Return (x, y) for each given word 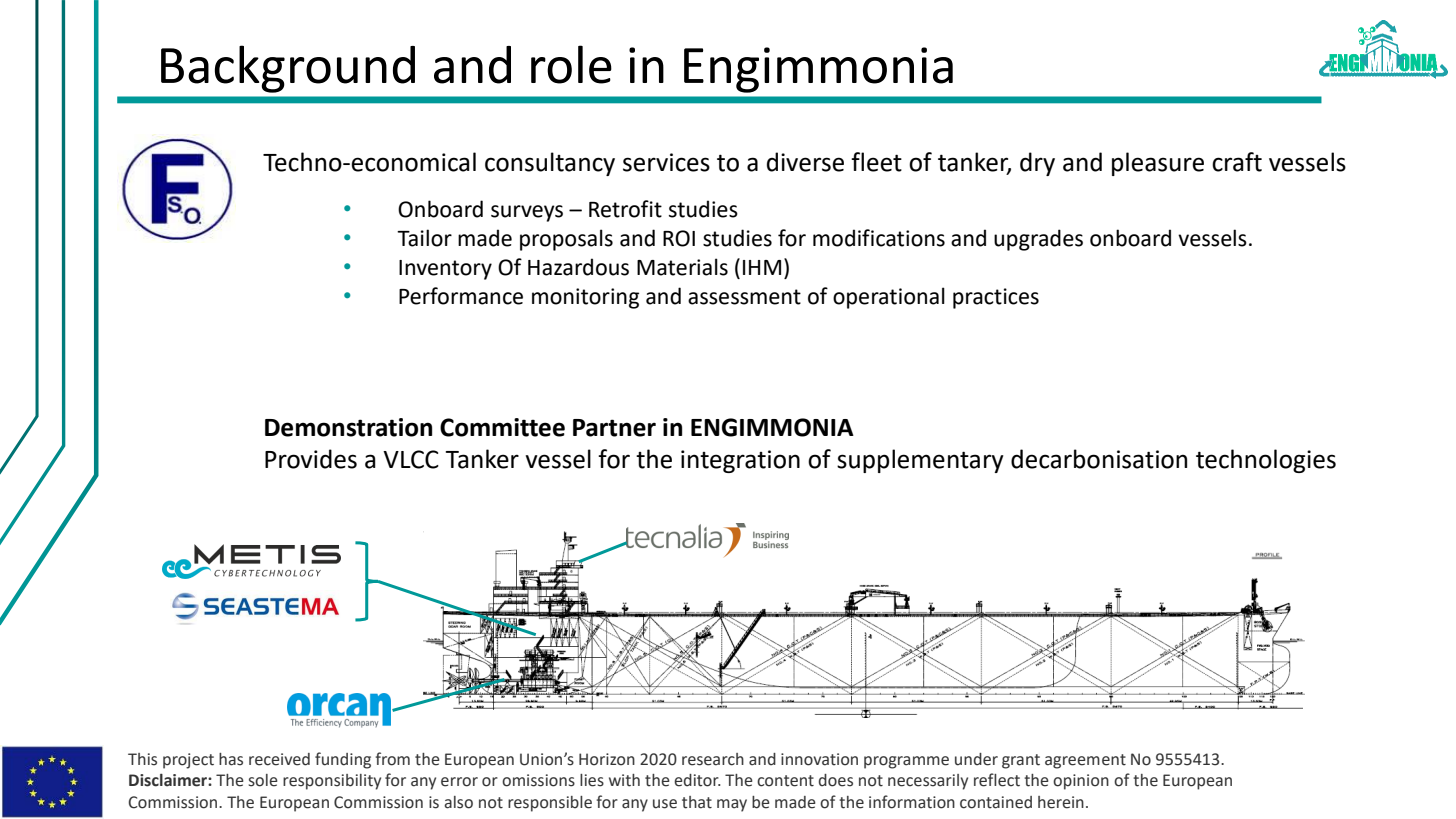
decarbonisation (1099, 459)
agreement (1085, 761)
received (279, 759)
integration (740, 461)
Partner (614, 428)
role (571, 64)
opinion (1081, 782)
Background (288, 69)
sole (263, 780)
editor (697, 780)
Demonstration (348, 427)
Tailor (424, 238)
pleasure (1158, 164)
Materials (682, 267)
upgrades (1038, 240)
